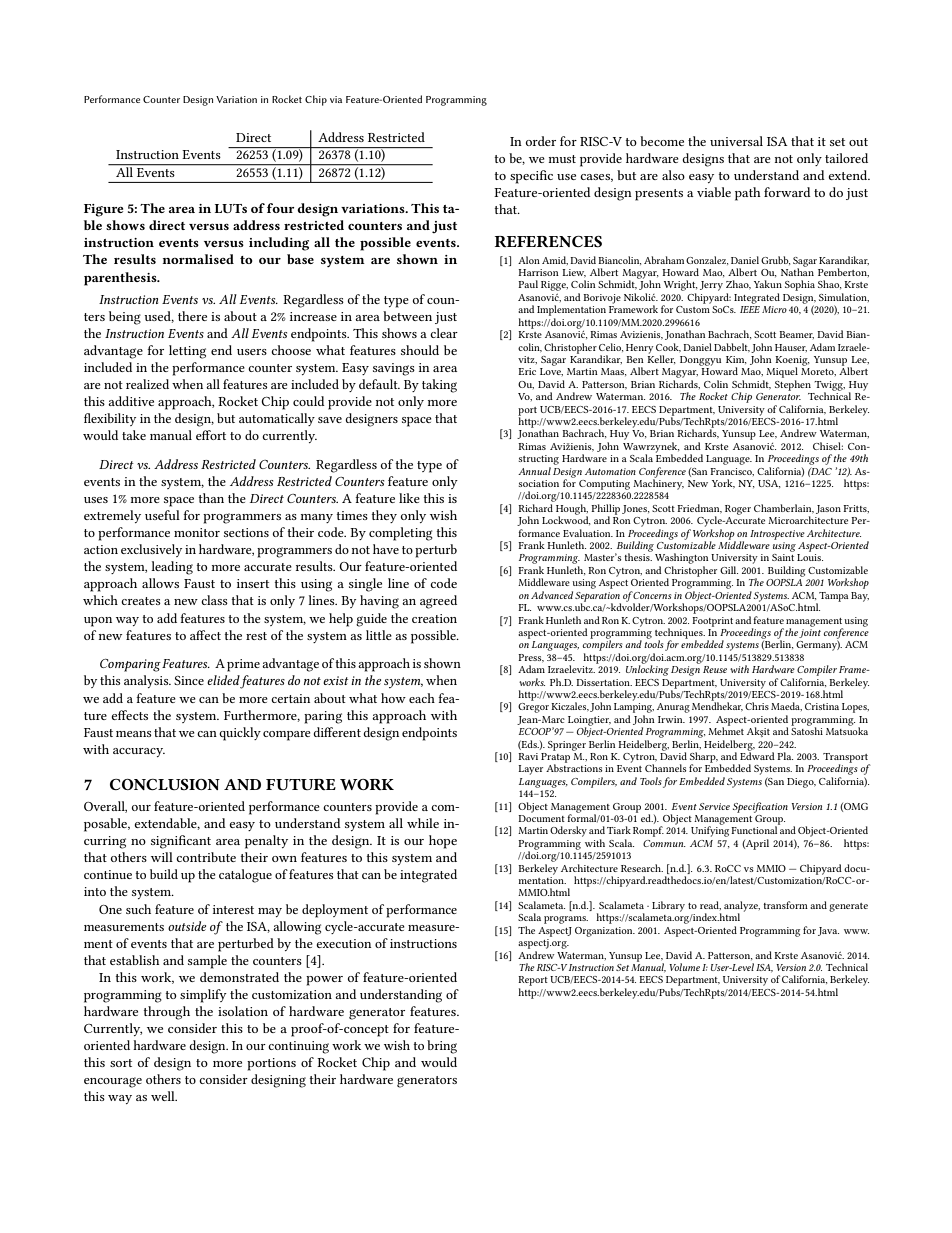 Image resolution: width=952 pixels, height=1233 pixels. What do you see at coordinates (442, 1047) in the image?
I see `bring` at bounding box center [442, 1047].
